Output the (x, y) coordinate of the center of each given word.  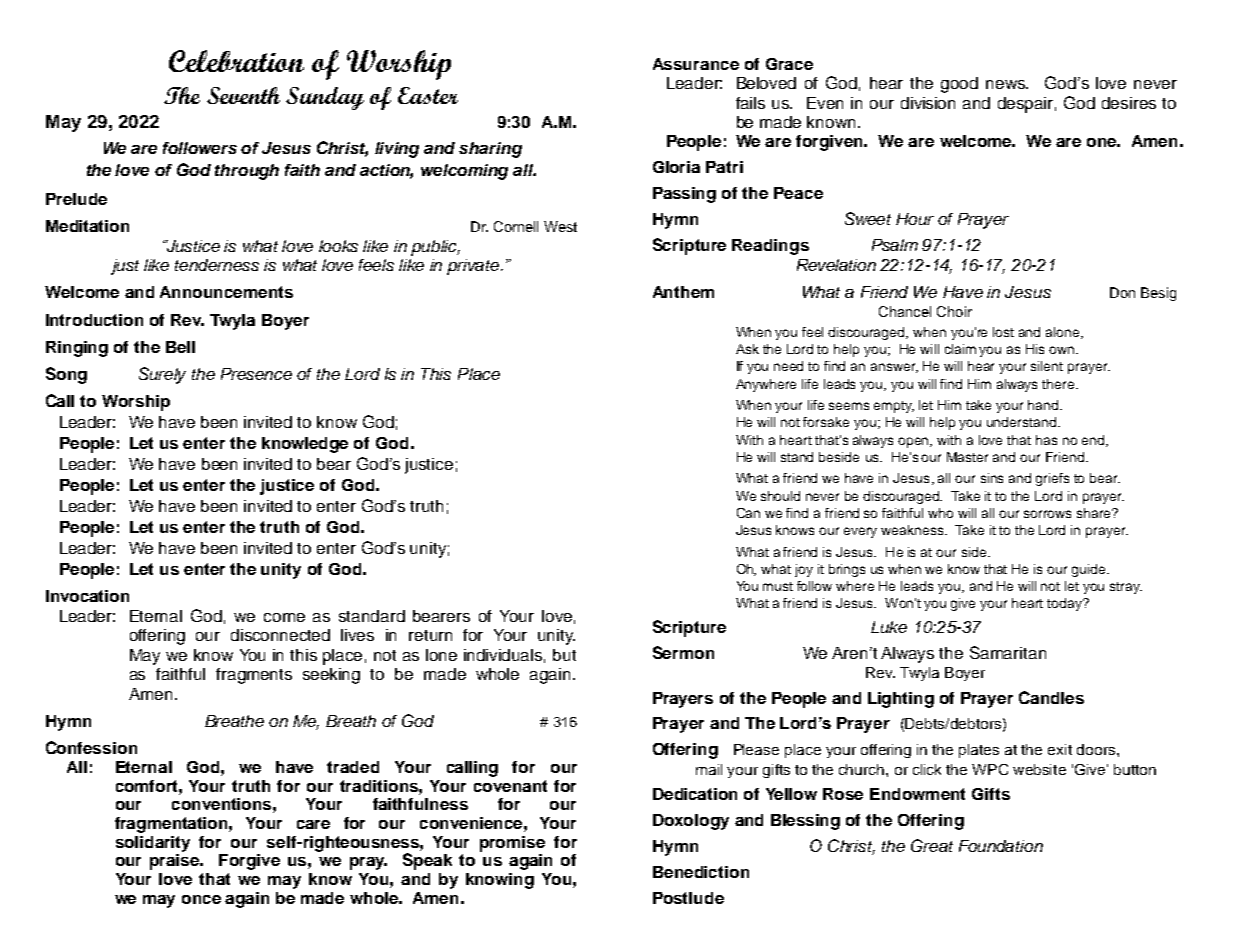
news (1007, 84)
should (780, 496)
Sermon (683, 652)
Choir (954, 311)
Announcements (226, 292)
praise (176, 860)
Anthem (683, 292)
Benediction (701, 872)
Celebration (236, 61)
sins (992, 478)
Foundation (1001, 846)
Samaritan (1008, 652)
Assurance (696, 64)
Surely (162, 375)
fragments (254, 676)
